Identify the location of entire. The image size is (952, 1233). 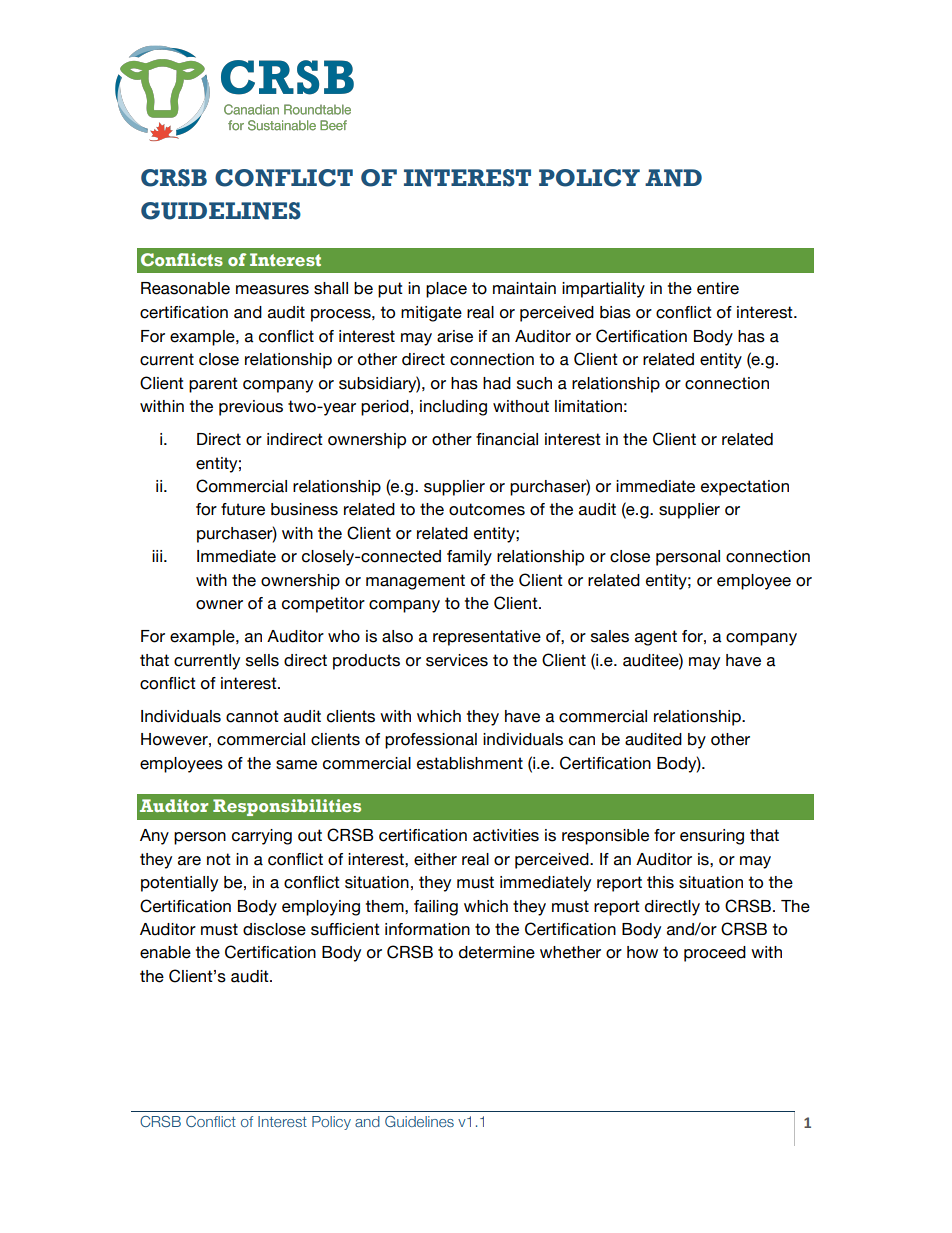
(718, 288).
